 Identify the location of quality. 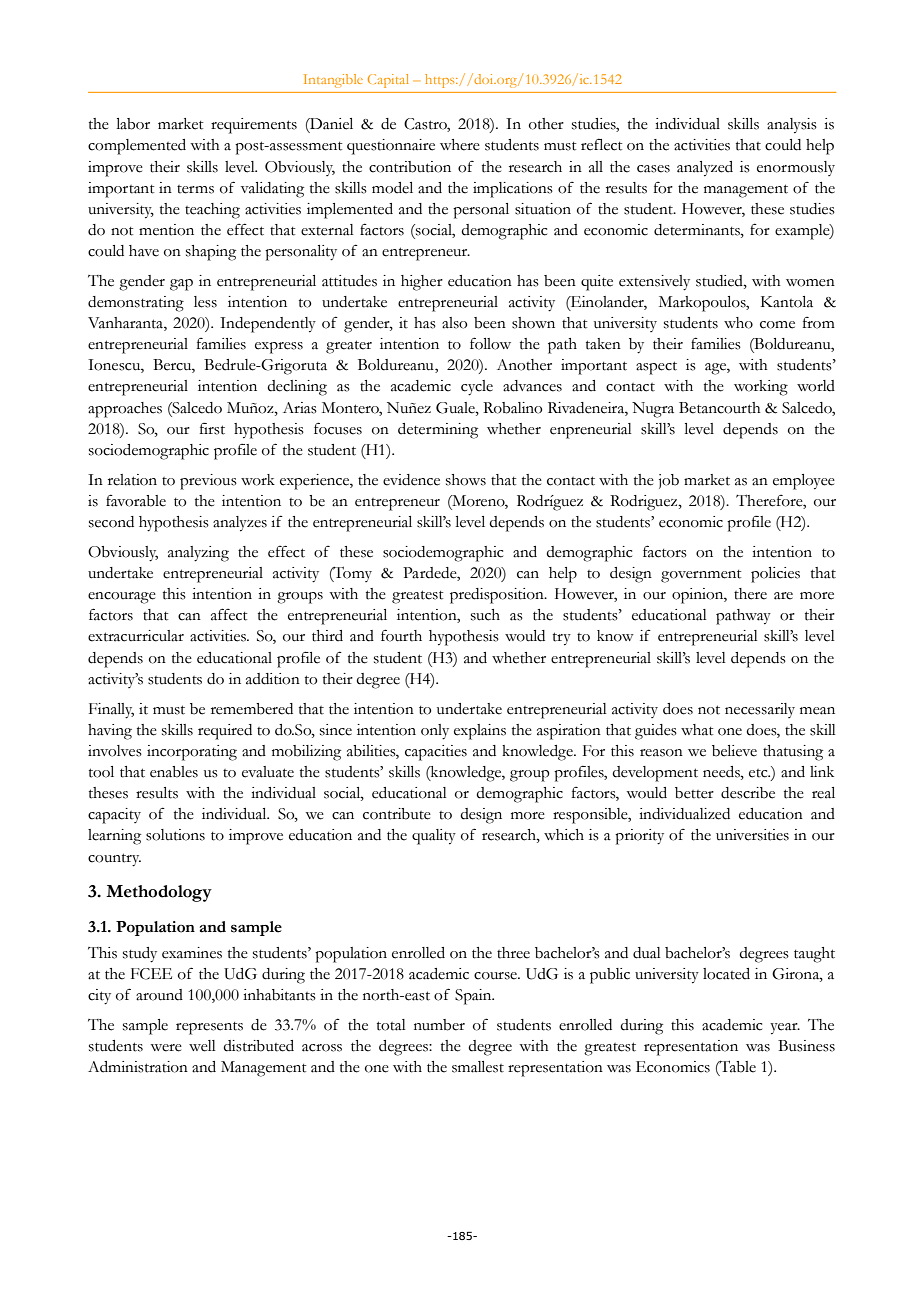
(434, 837).
